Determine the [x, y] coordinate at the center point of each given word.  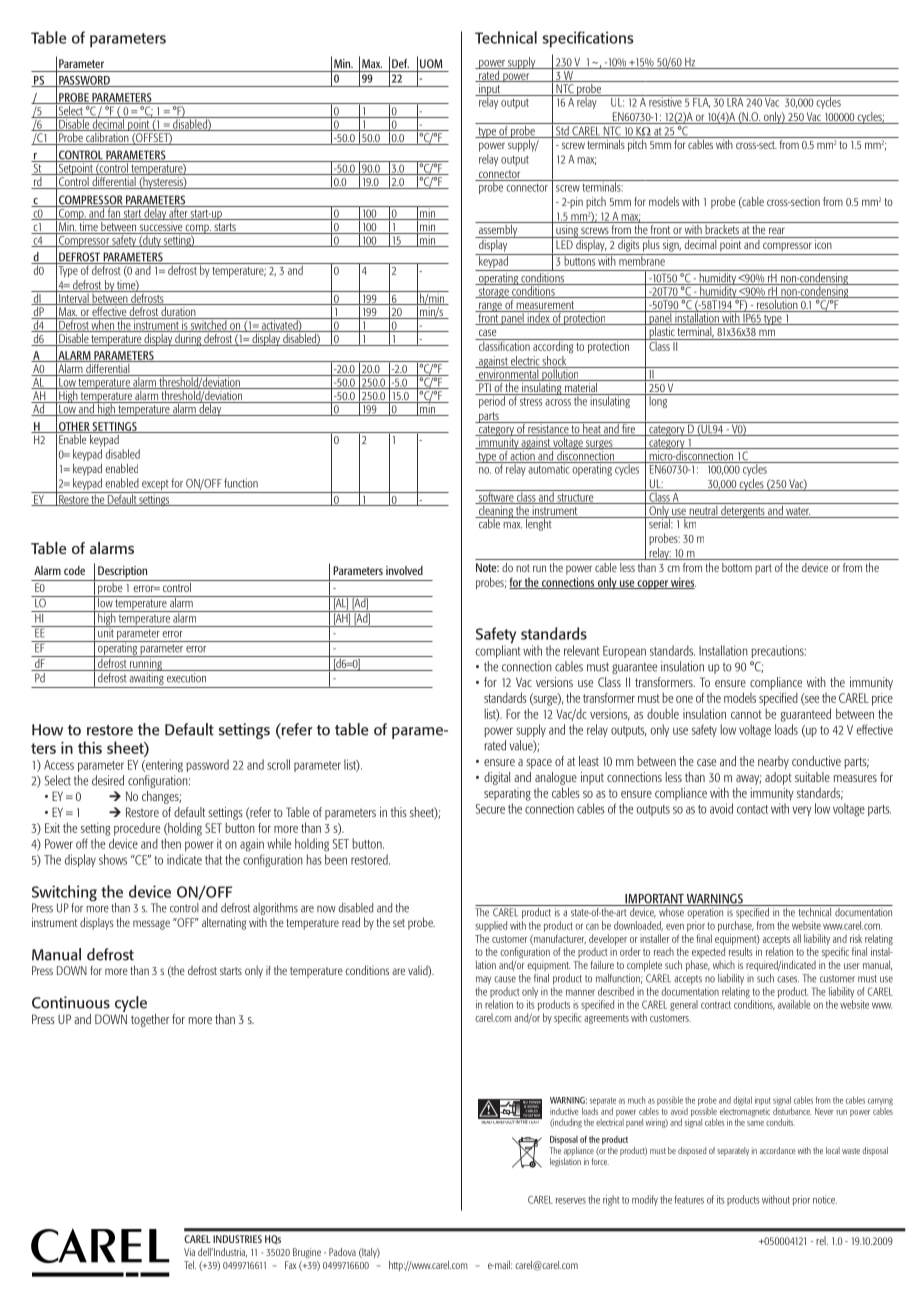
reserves [571, 1201]
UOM [431, 63]
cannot [746, 714]
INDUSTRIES [237, 1239]
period [492, 401]
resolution [777, 304]
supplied [491, 926]
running [146, 663]
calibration [107, 137]
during [188, 338]
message [151, 925]
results [741, 951]
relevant [581, 650]
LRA [735, 101]
